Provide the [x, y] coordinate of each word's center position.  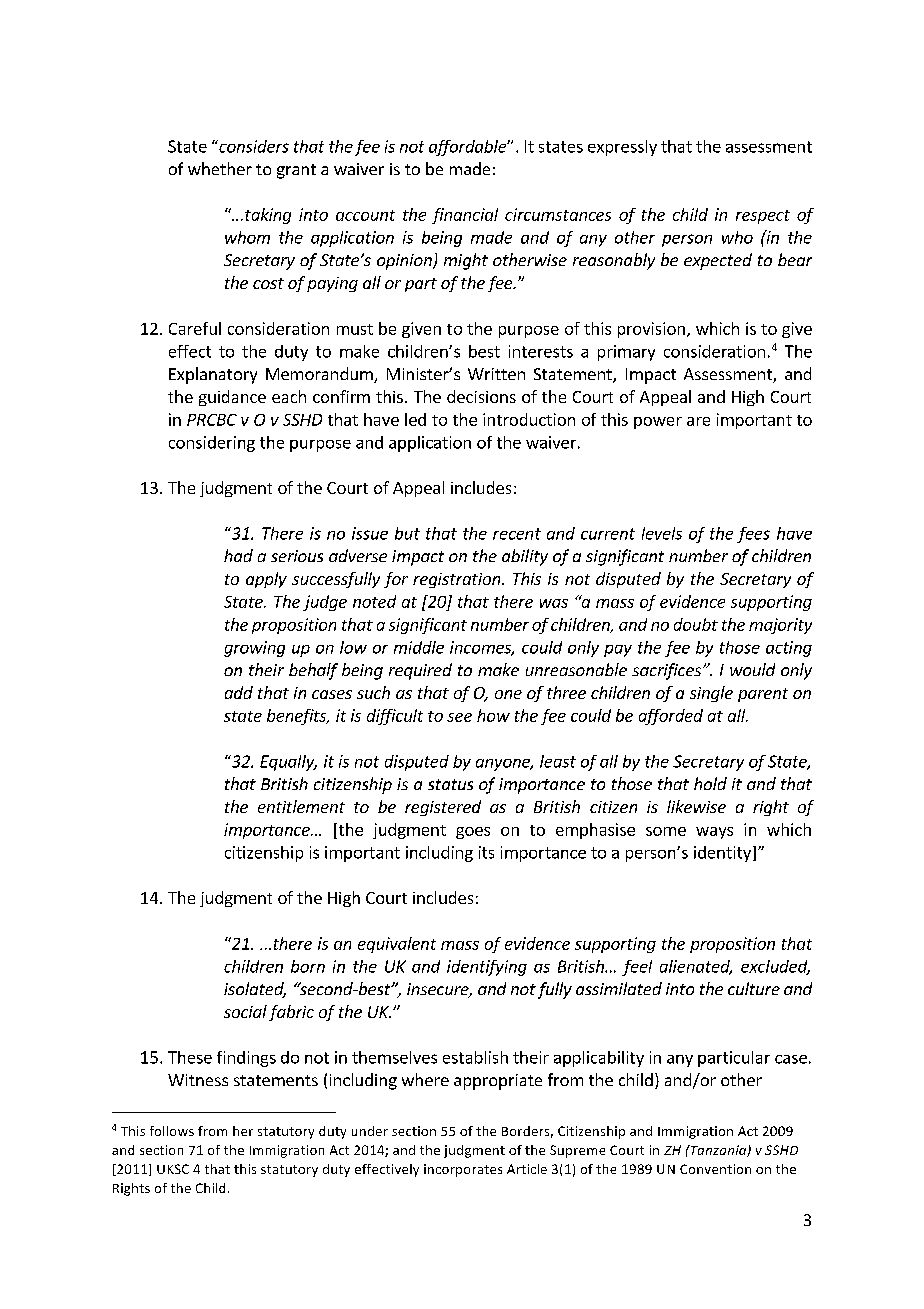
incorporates [463, 1170]
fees [753, 535]
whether [220, 168]
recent [517, 534]
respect [763, 217]
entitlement [301, 806]
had [238, 555]
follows [172, 1131]
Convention [715, 1169]
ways [714, 833]
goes [473, 833]
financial [465, 216]
